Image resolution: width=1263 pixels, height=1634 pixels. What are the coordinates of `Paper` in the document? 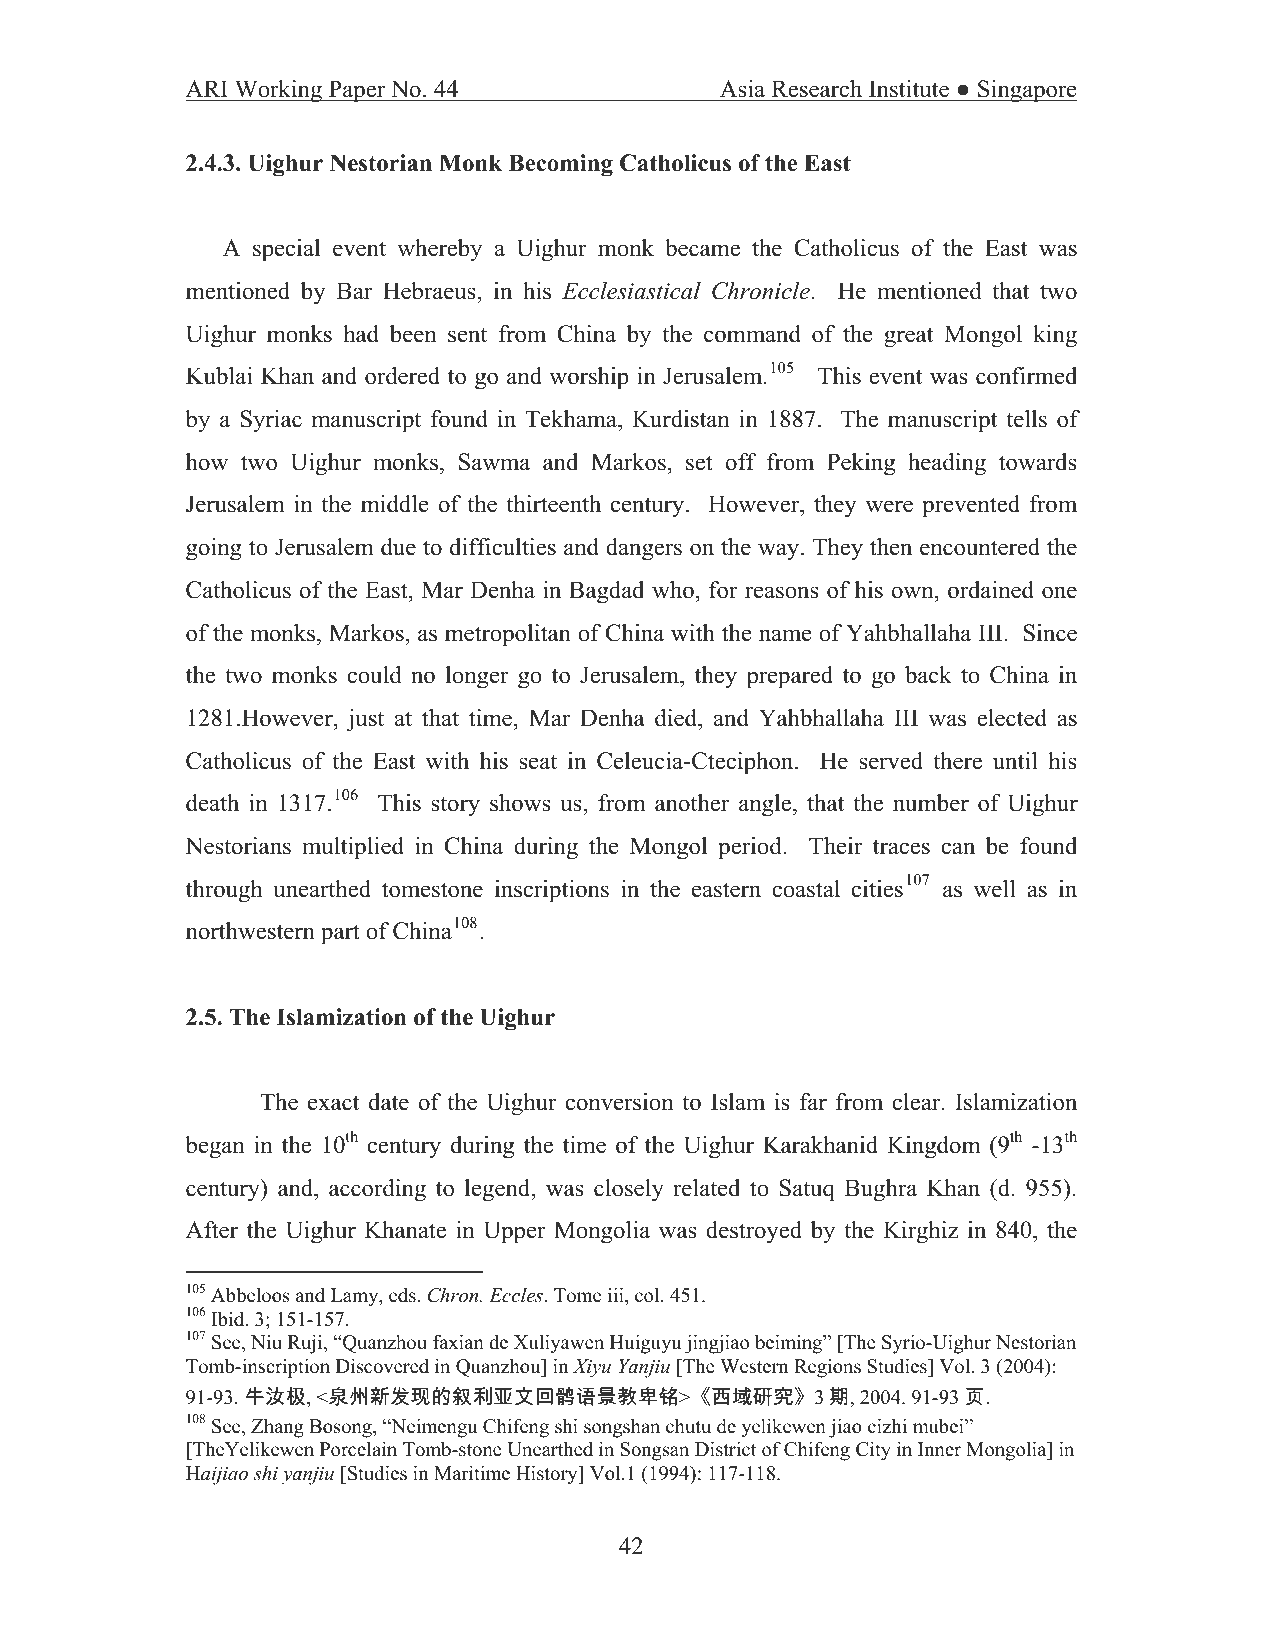 It's located at (357, 91).
